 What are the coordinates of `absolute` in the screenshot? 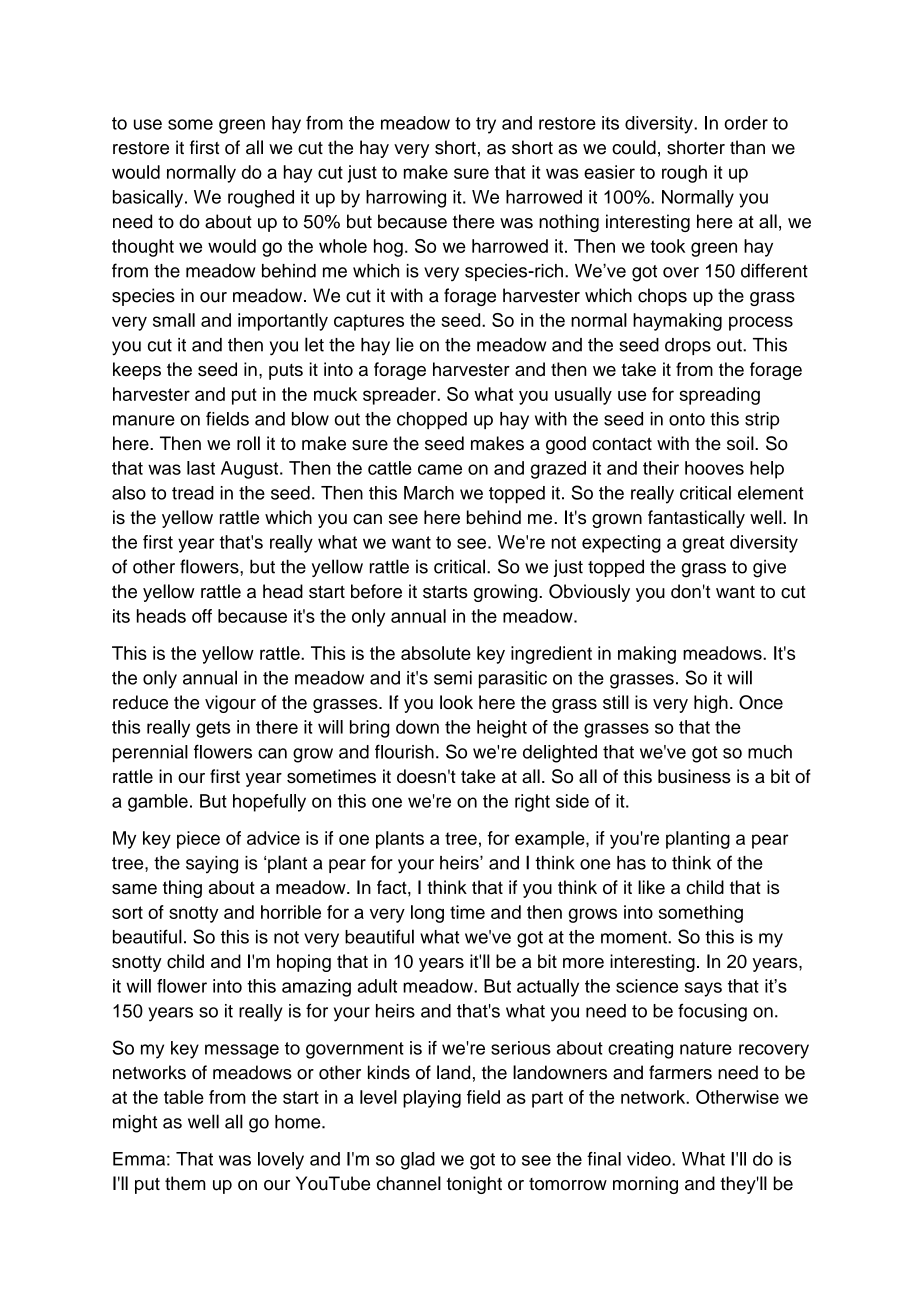 It's located at (436, 653).
